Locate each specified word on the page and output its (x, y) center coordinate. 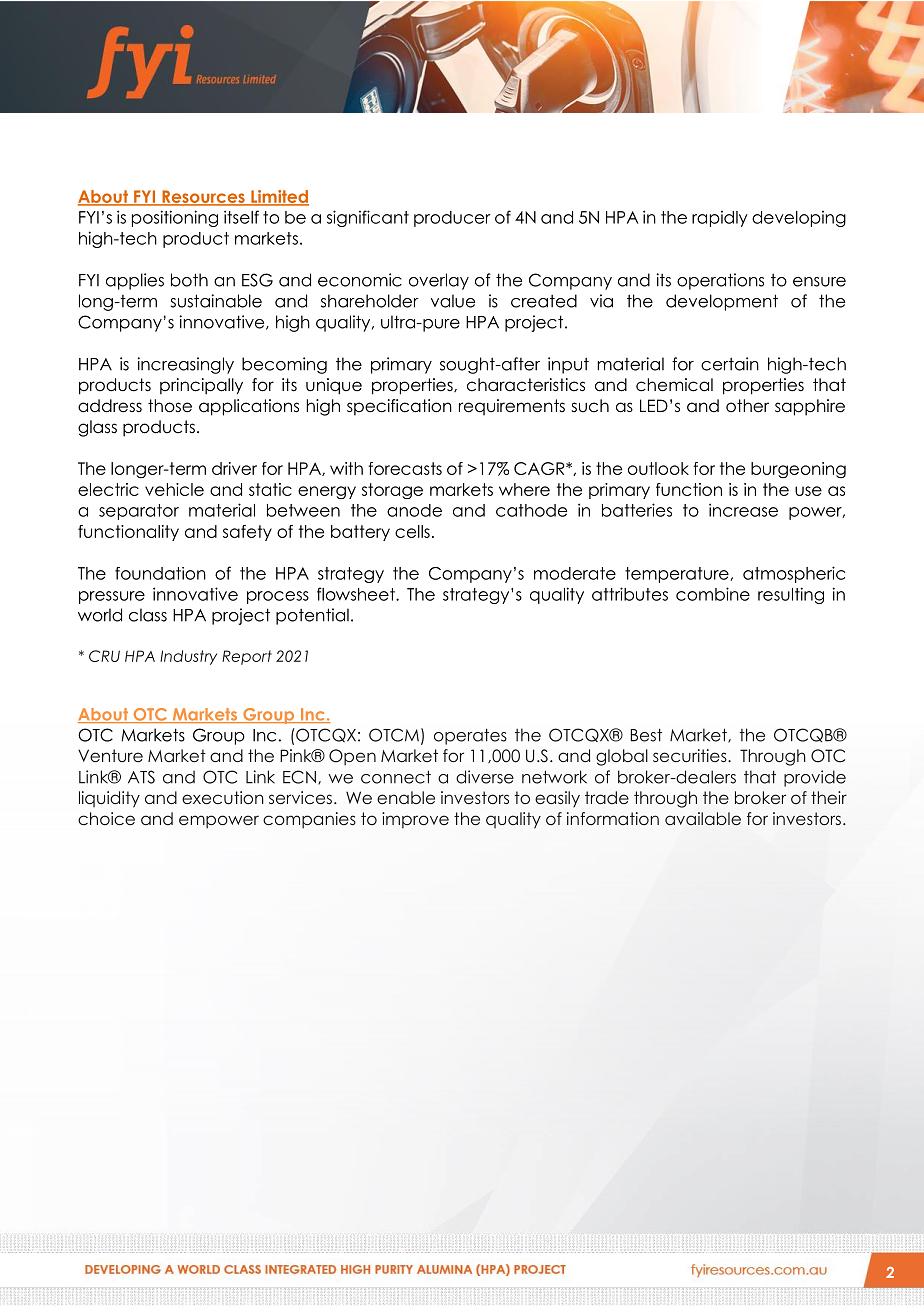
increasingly (186, 365)
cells (412, 531)
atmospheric (794, 574)
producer (452, 219)
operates (470, 737)
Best (646, 735)
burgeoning (798, 470)
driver (234, 468)
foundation (160, 573)
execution (223, 797)
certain (730, 364)
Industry (188, 657)
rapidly (720, 219)
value (453, 301)
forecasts (405, 468)
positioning (175, 218)
